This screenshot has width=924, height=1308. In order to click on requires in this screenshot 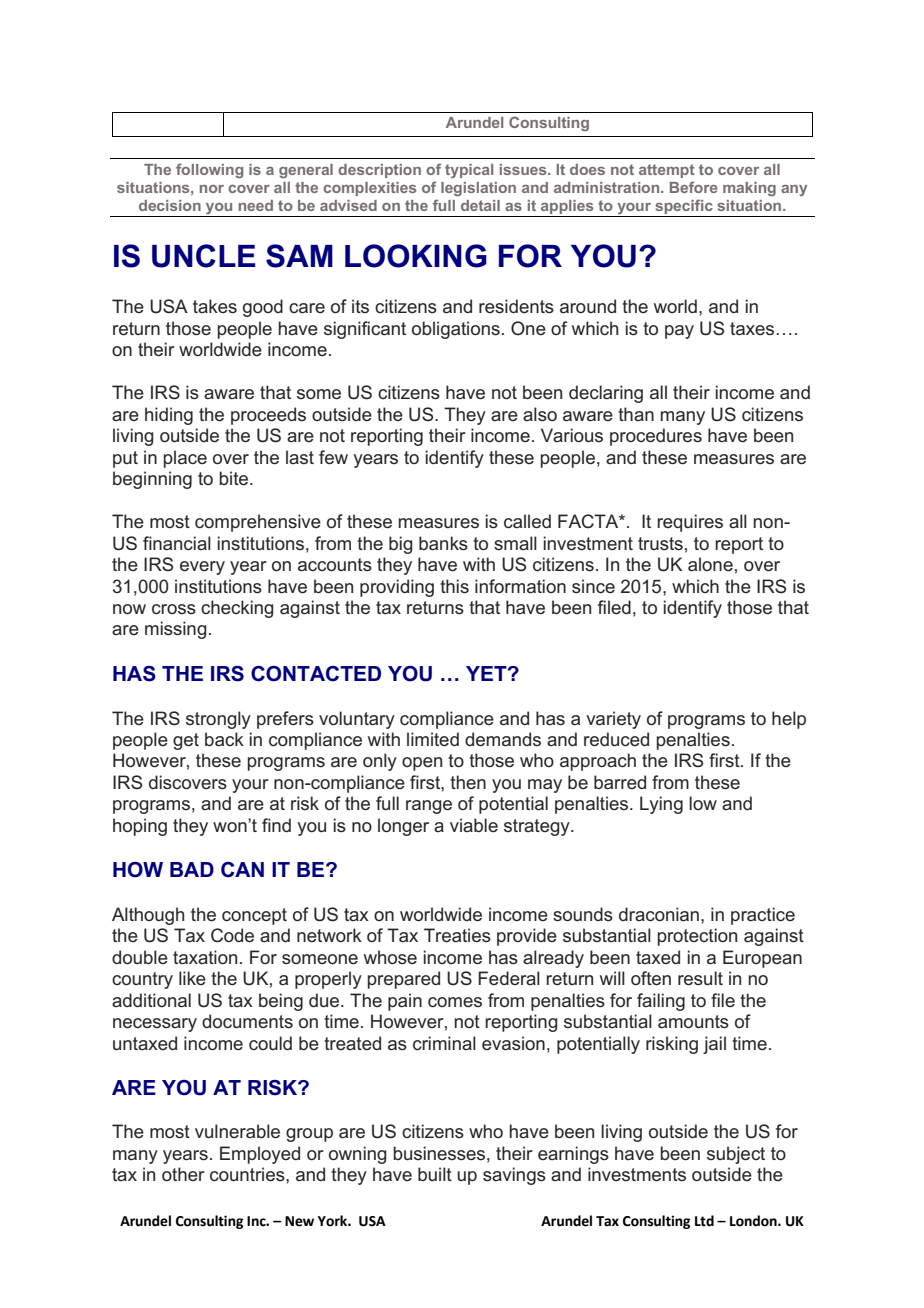, I will do `click(690, 523)`.
